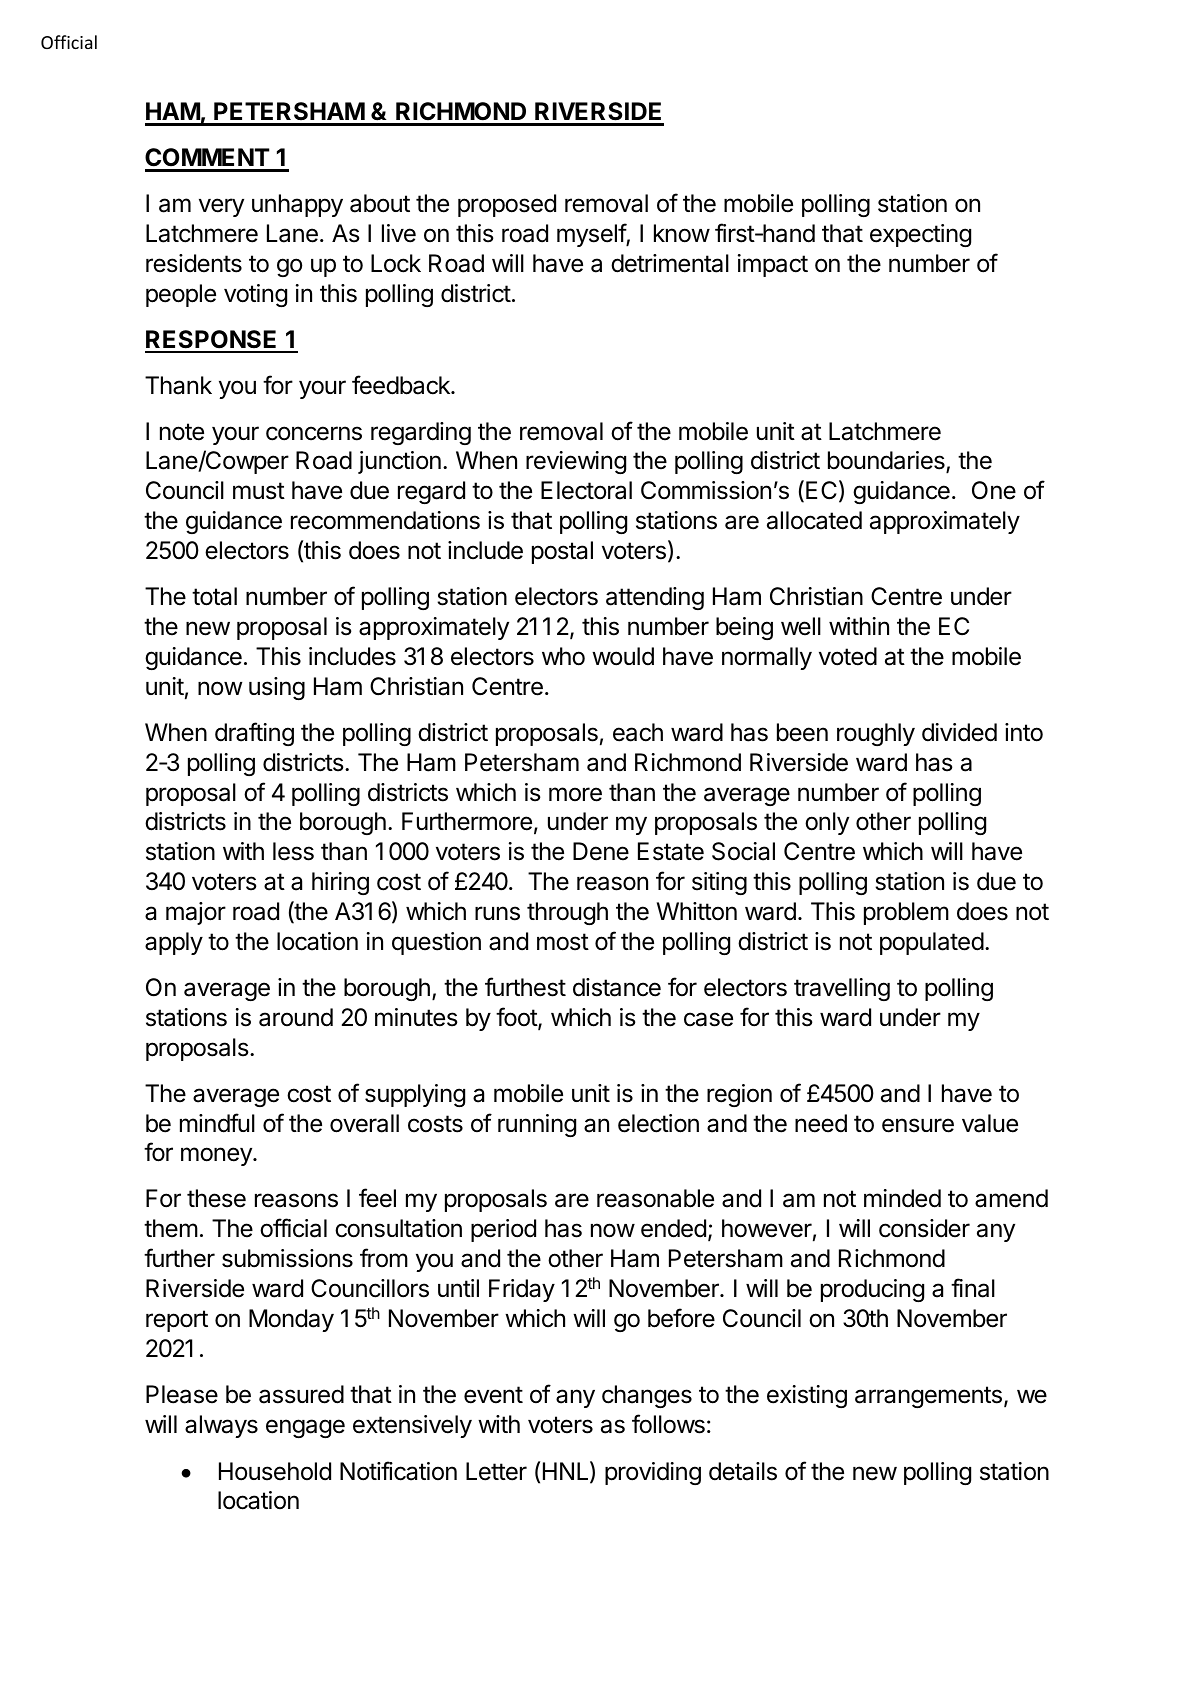 Image resolution: width=1195 pixels, height=1690 pixels. What do you see at coordinates (537, 1125) in the screenshot?
I see `running` at bounding box center [537, 1125].
